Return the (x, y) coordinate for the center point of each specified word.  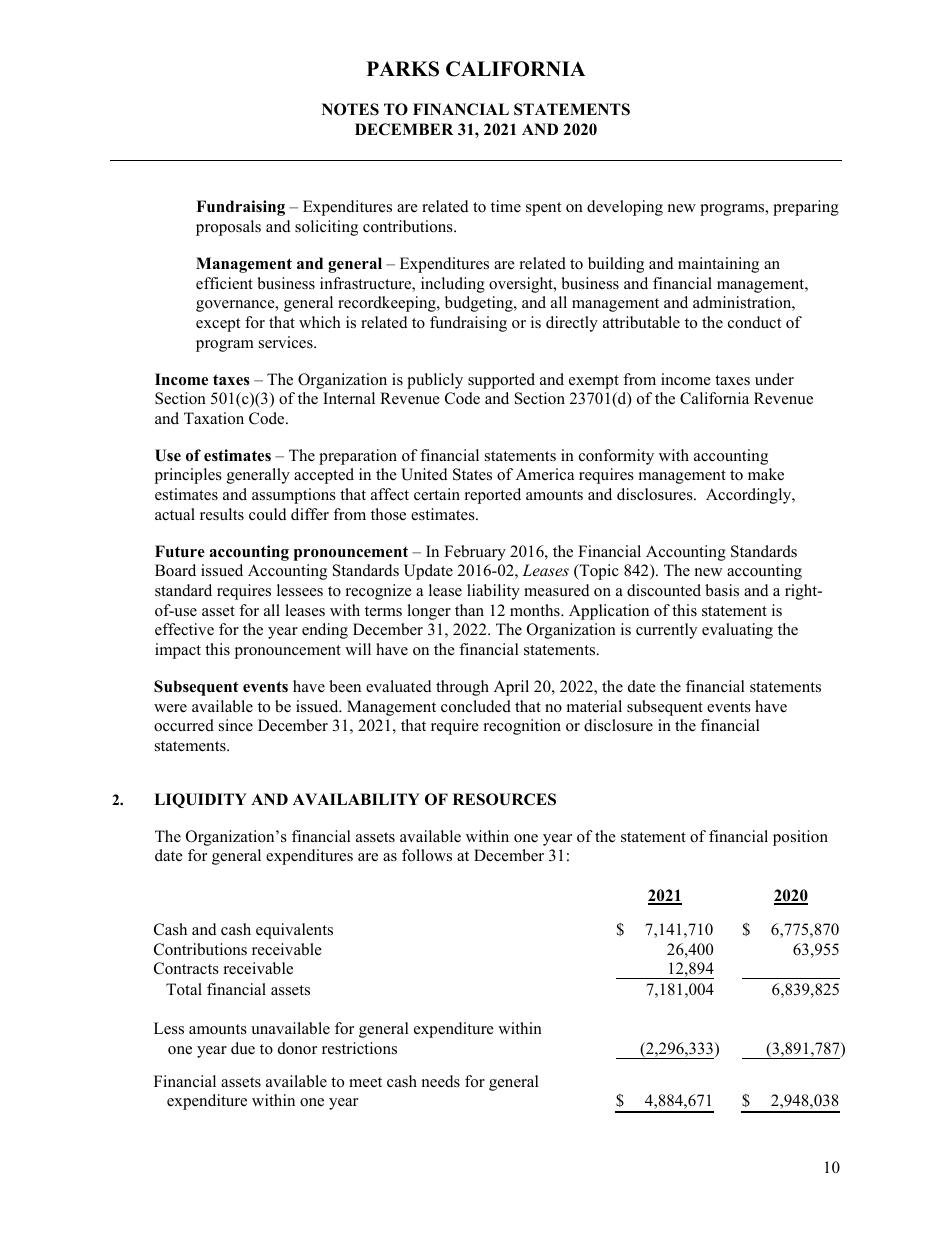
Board (175, 570)
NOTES (350, 109)
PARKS (403, 69)
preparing (806, 208)
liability (493, 592)
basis (722, 590)
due (243, 1048)
